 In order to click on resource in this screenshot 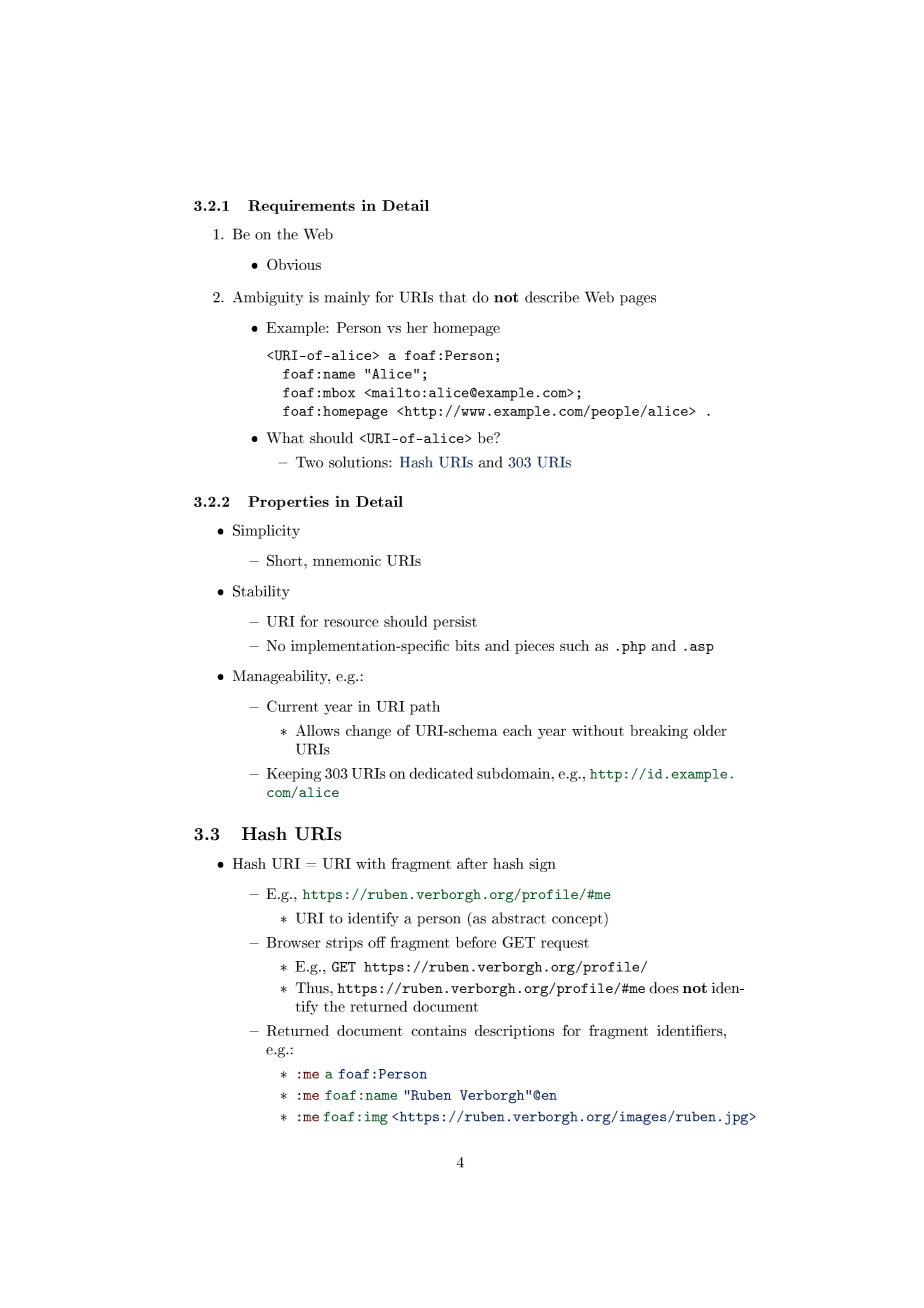, I will do `click(351, 623)`.
